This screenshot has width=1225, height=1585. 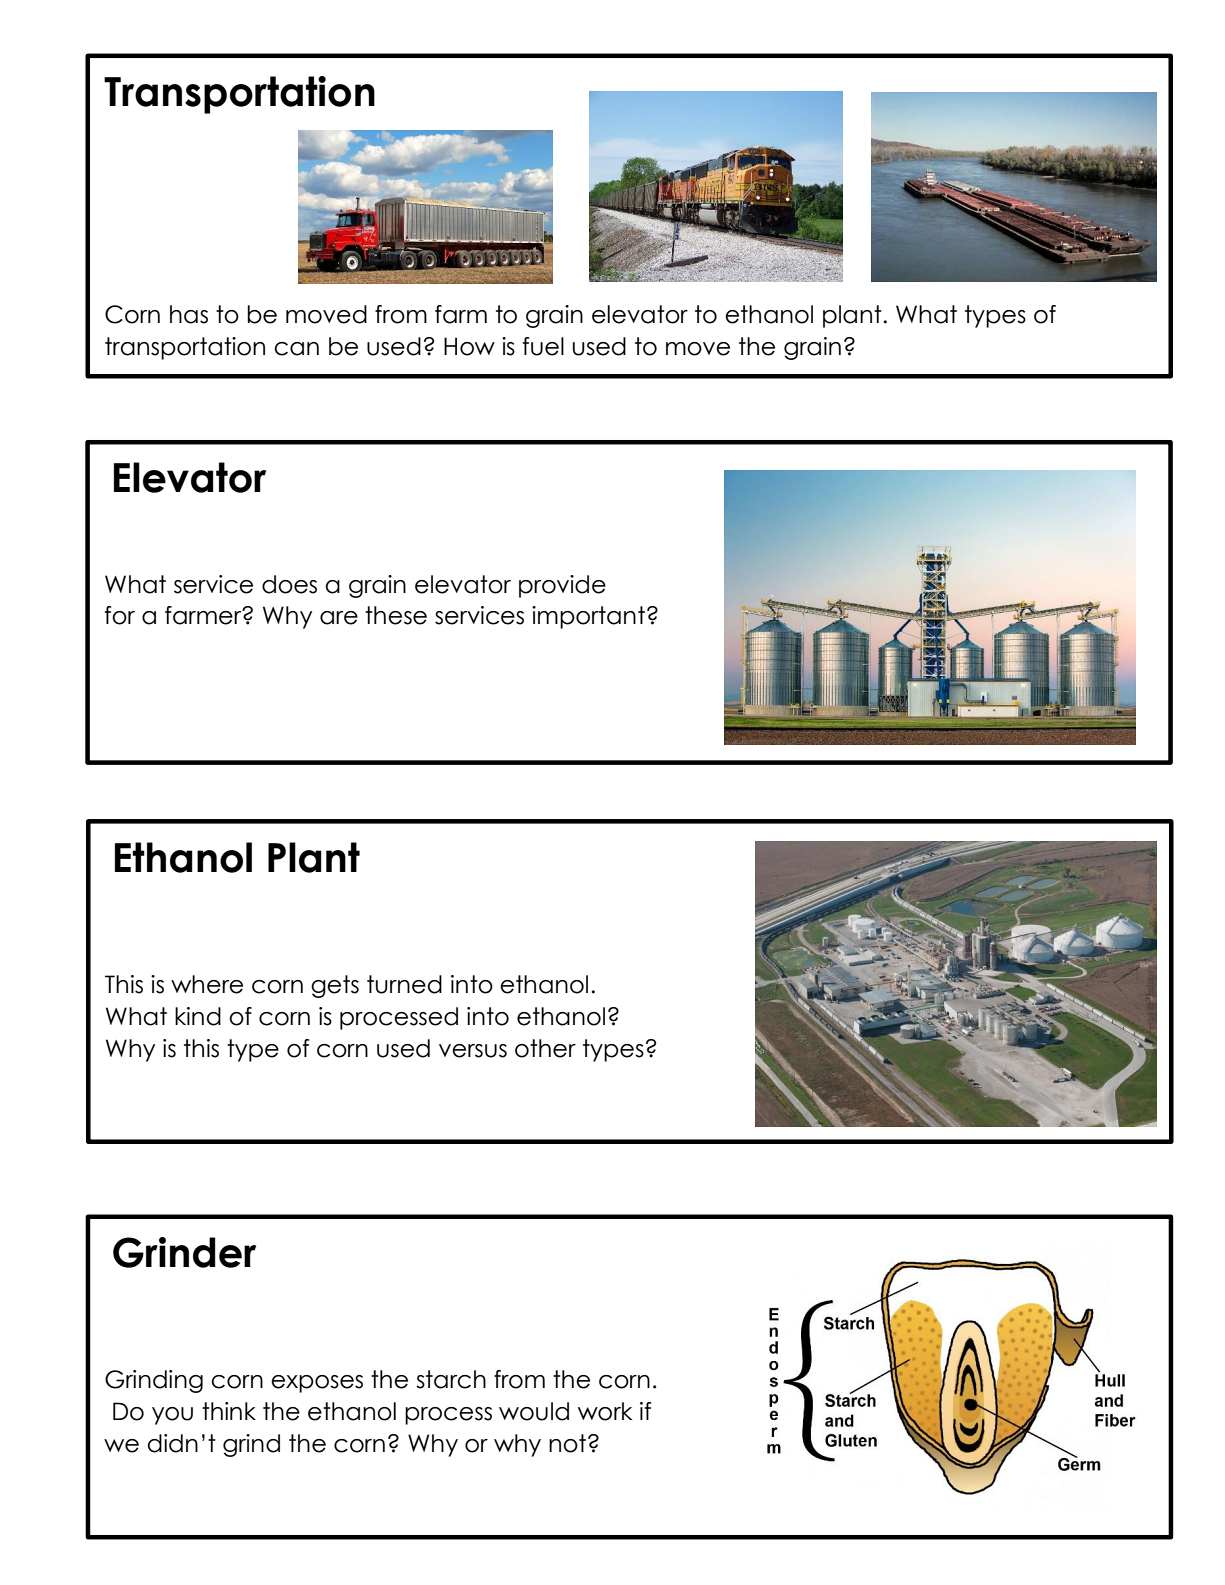 I want to click on turned, so click(x=404, y=984).
